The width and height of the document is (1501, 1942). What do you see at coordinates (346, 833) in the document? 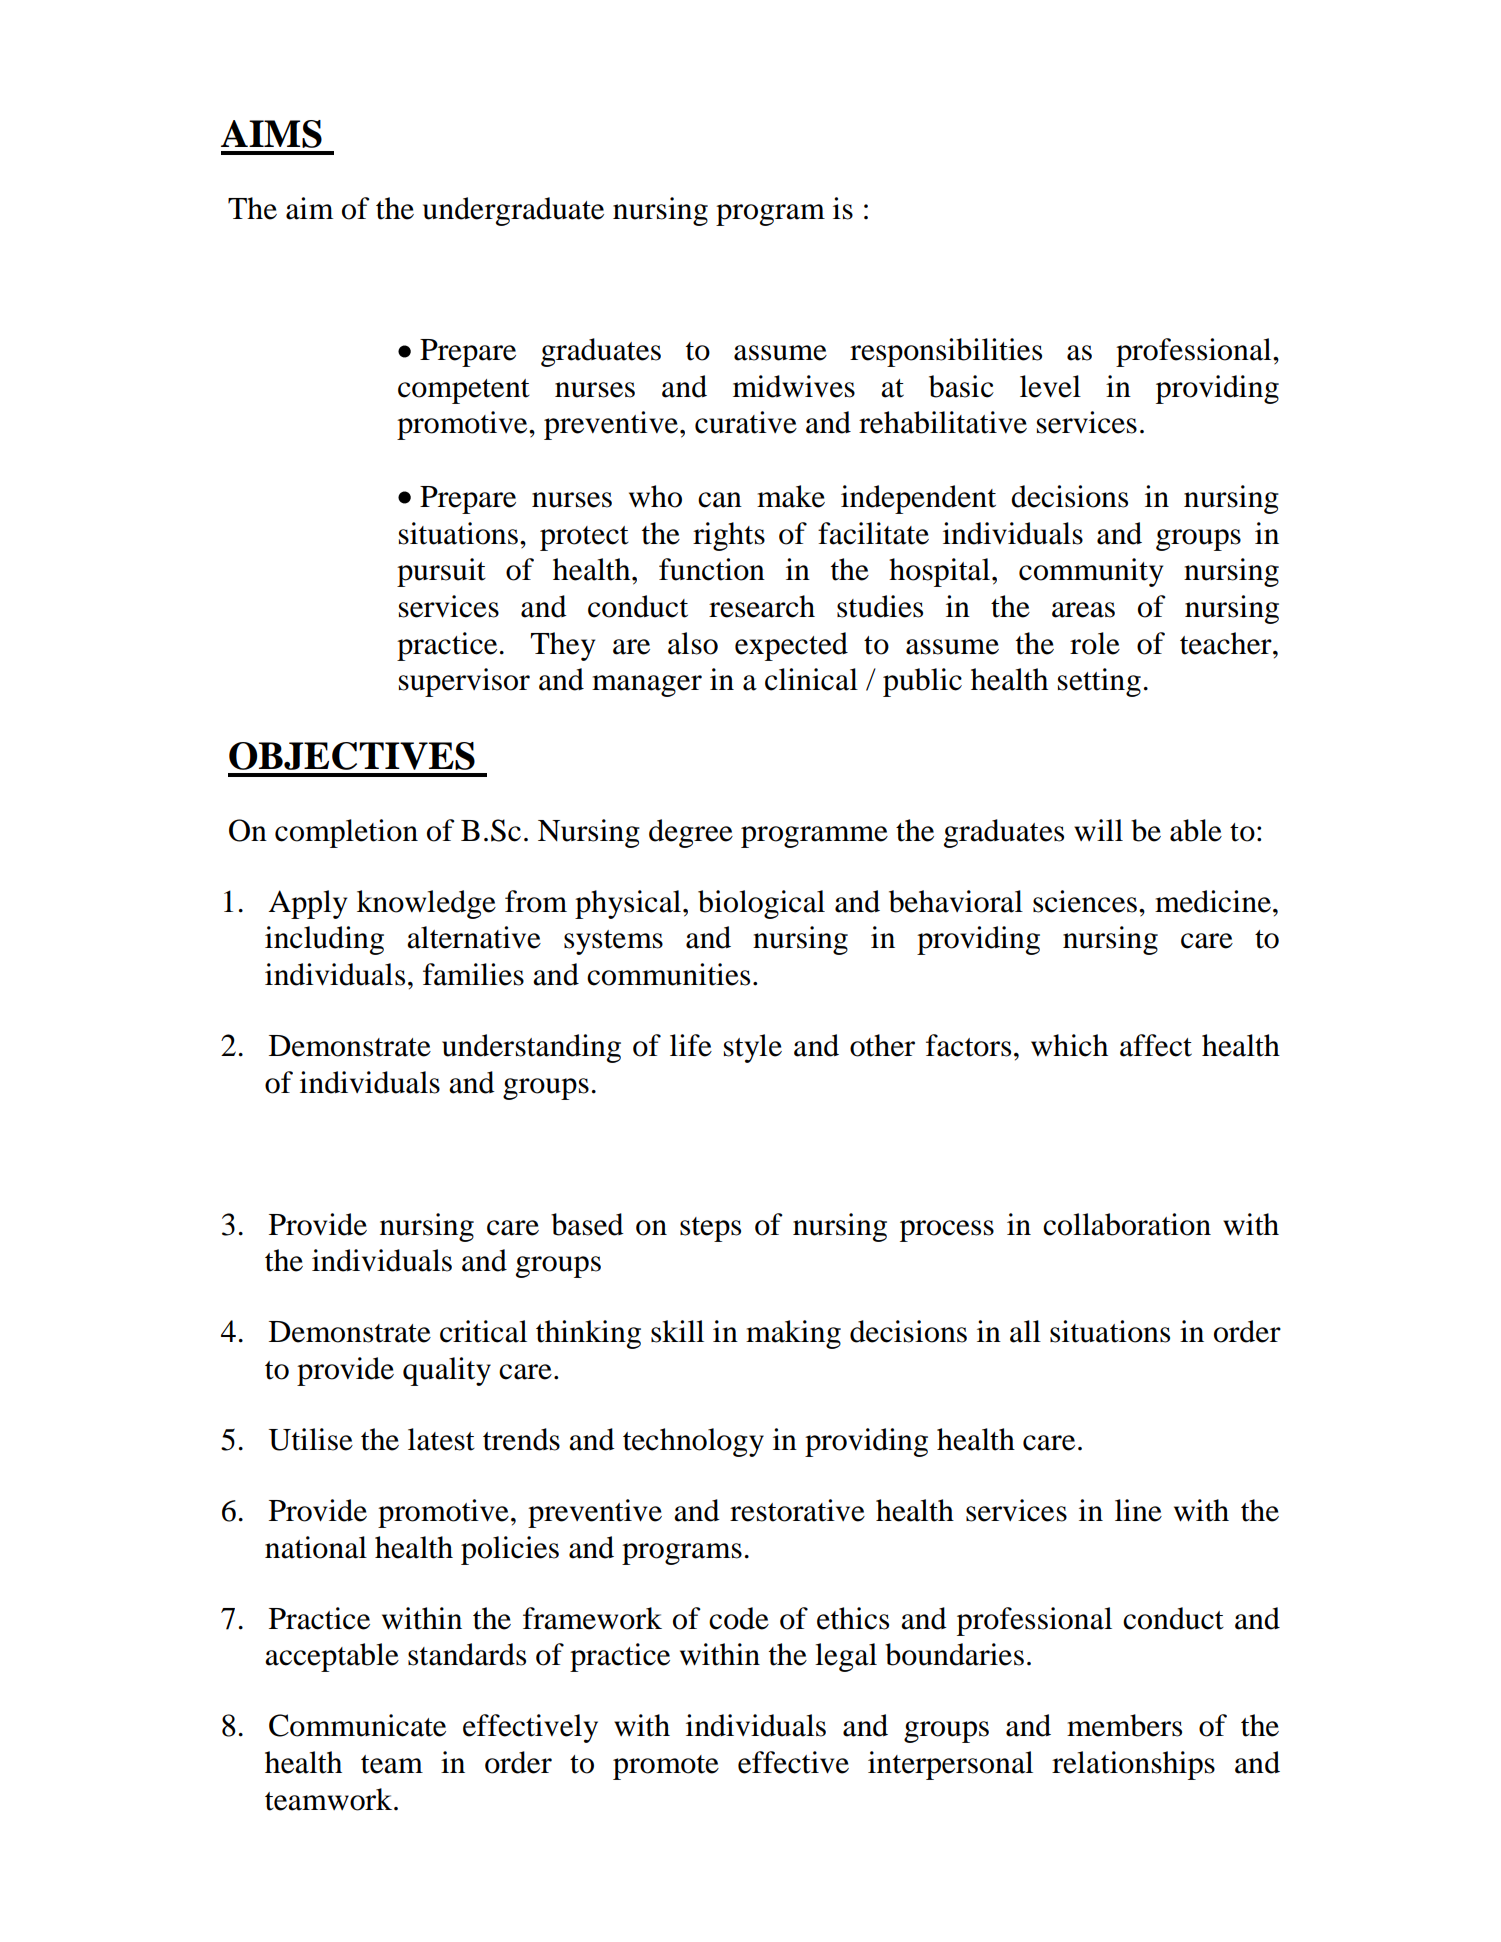
I see `completion` at bounding box center [346, 833].
